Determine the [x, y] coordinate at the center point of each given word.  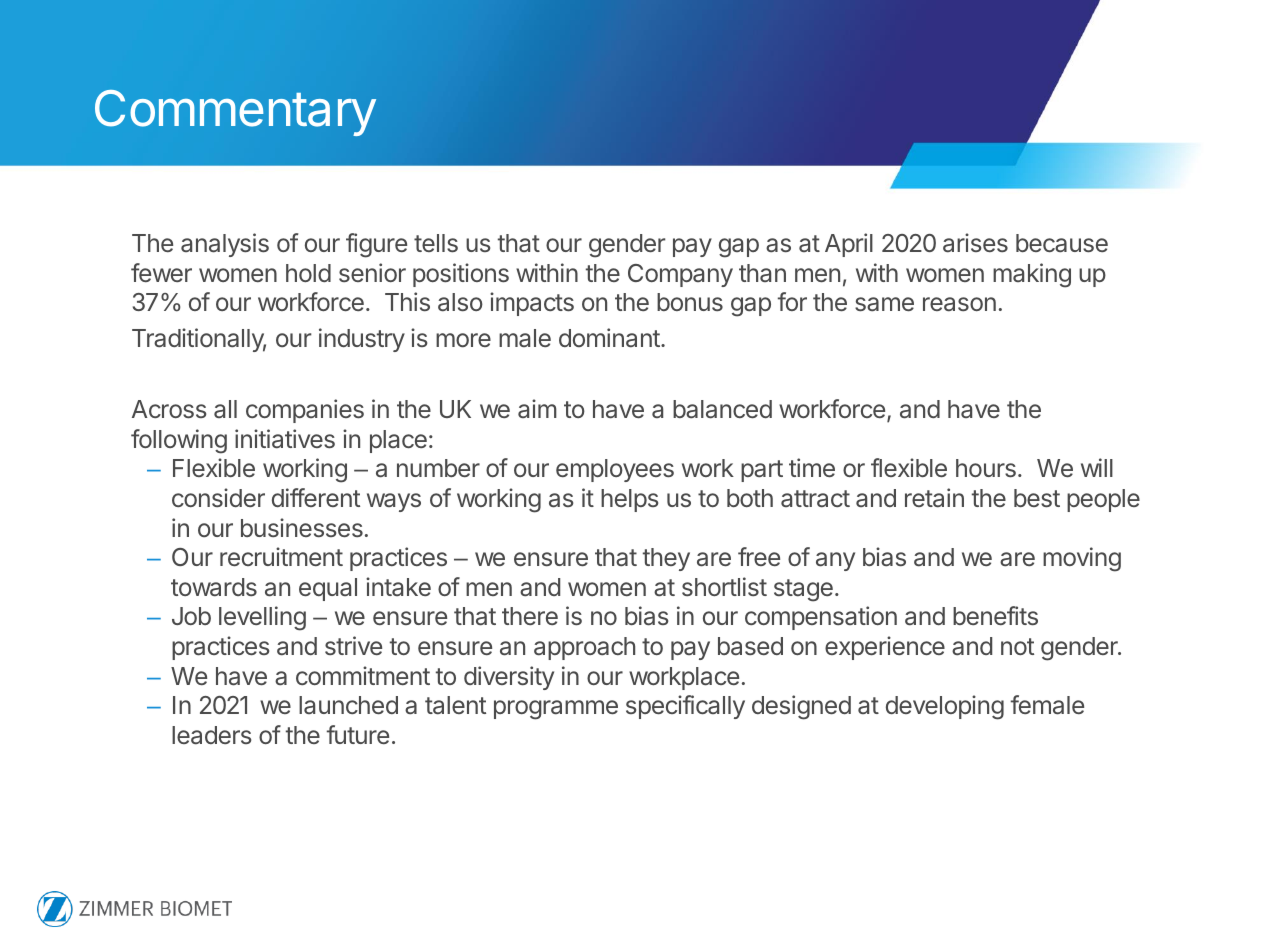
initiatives [285, 439]
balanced [722, 409]
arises [975, 243]
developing [945, 707]
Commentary [235, 113]
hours [986, 468]
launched [348, 705]
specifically [685, 707]
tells [436, 243]
